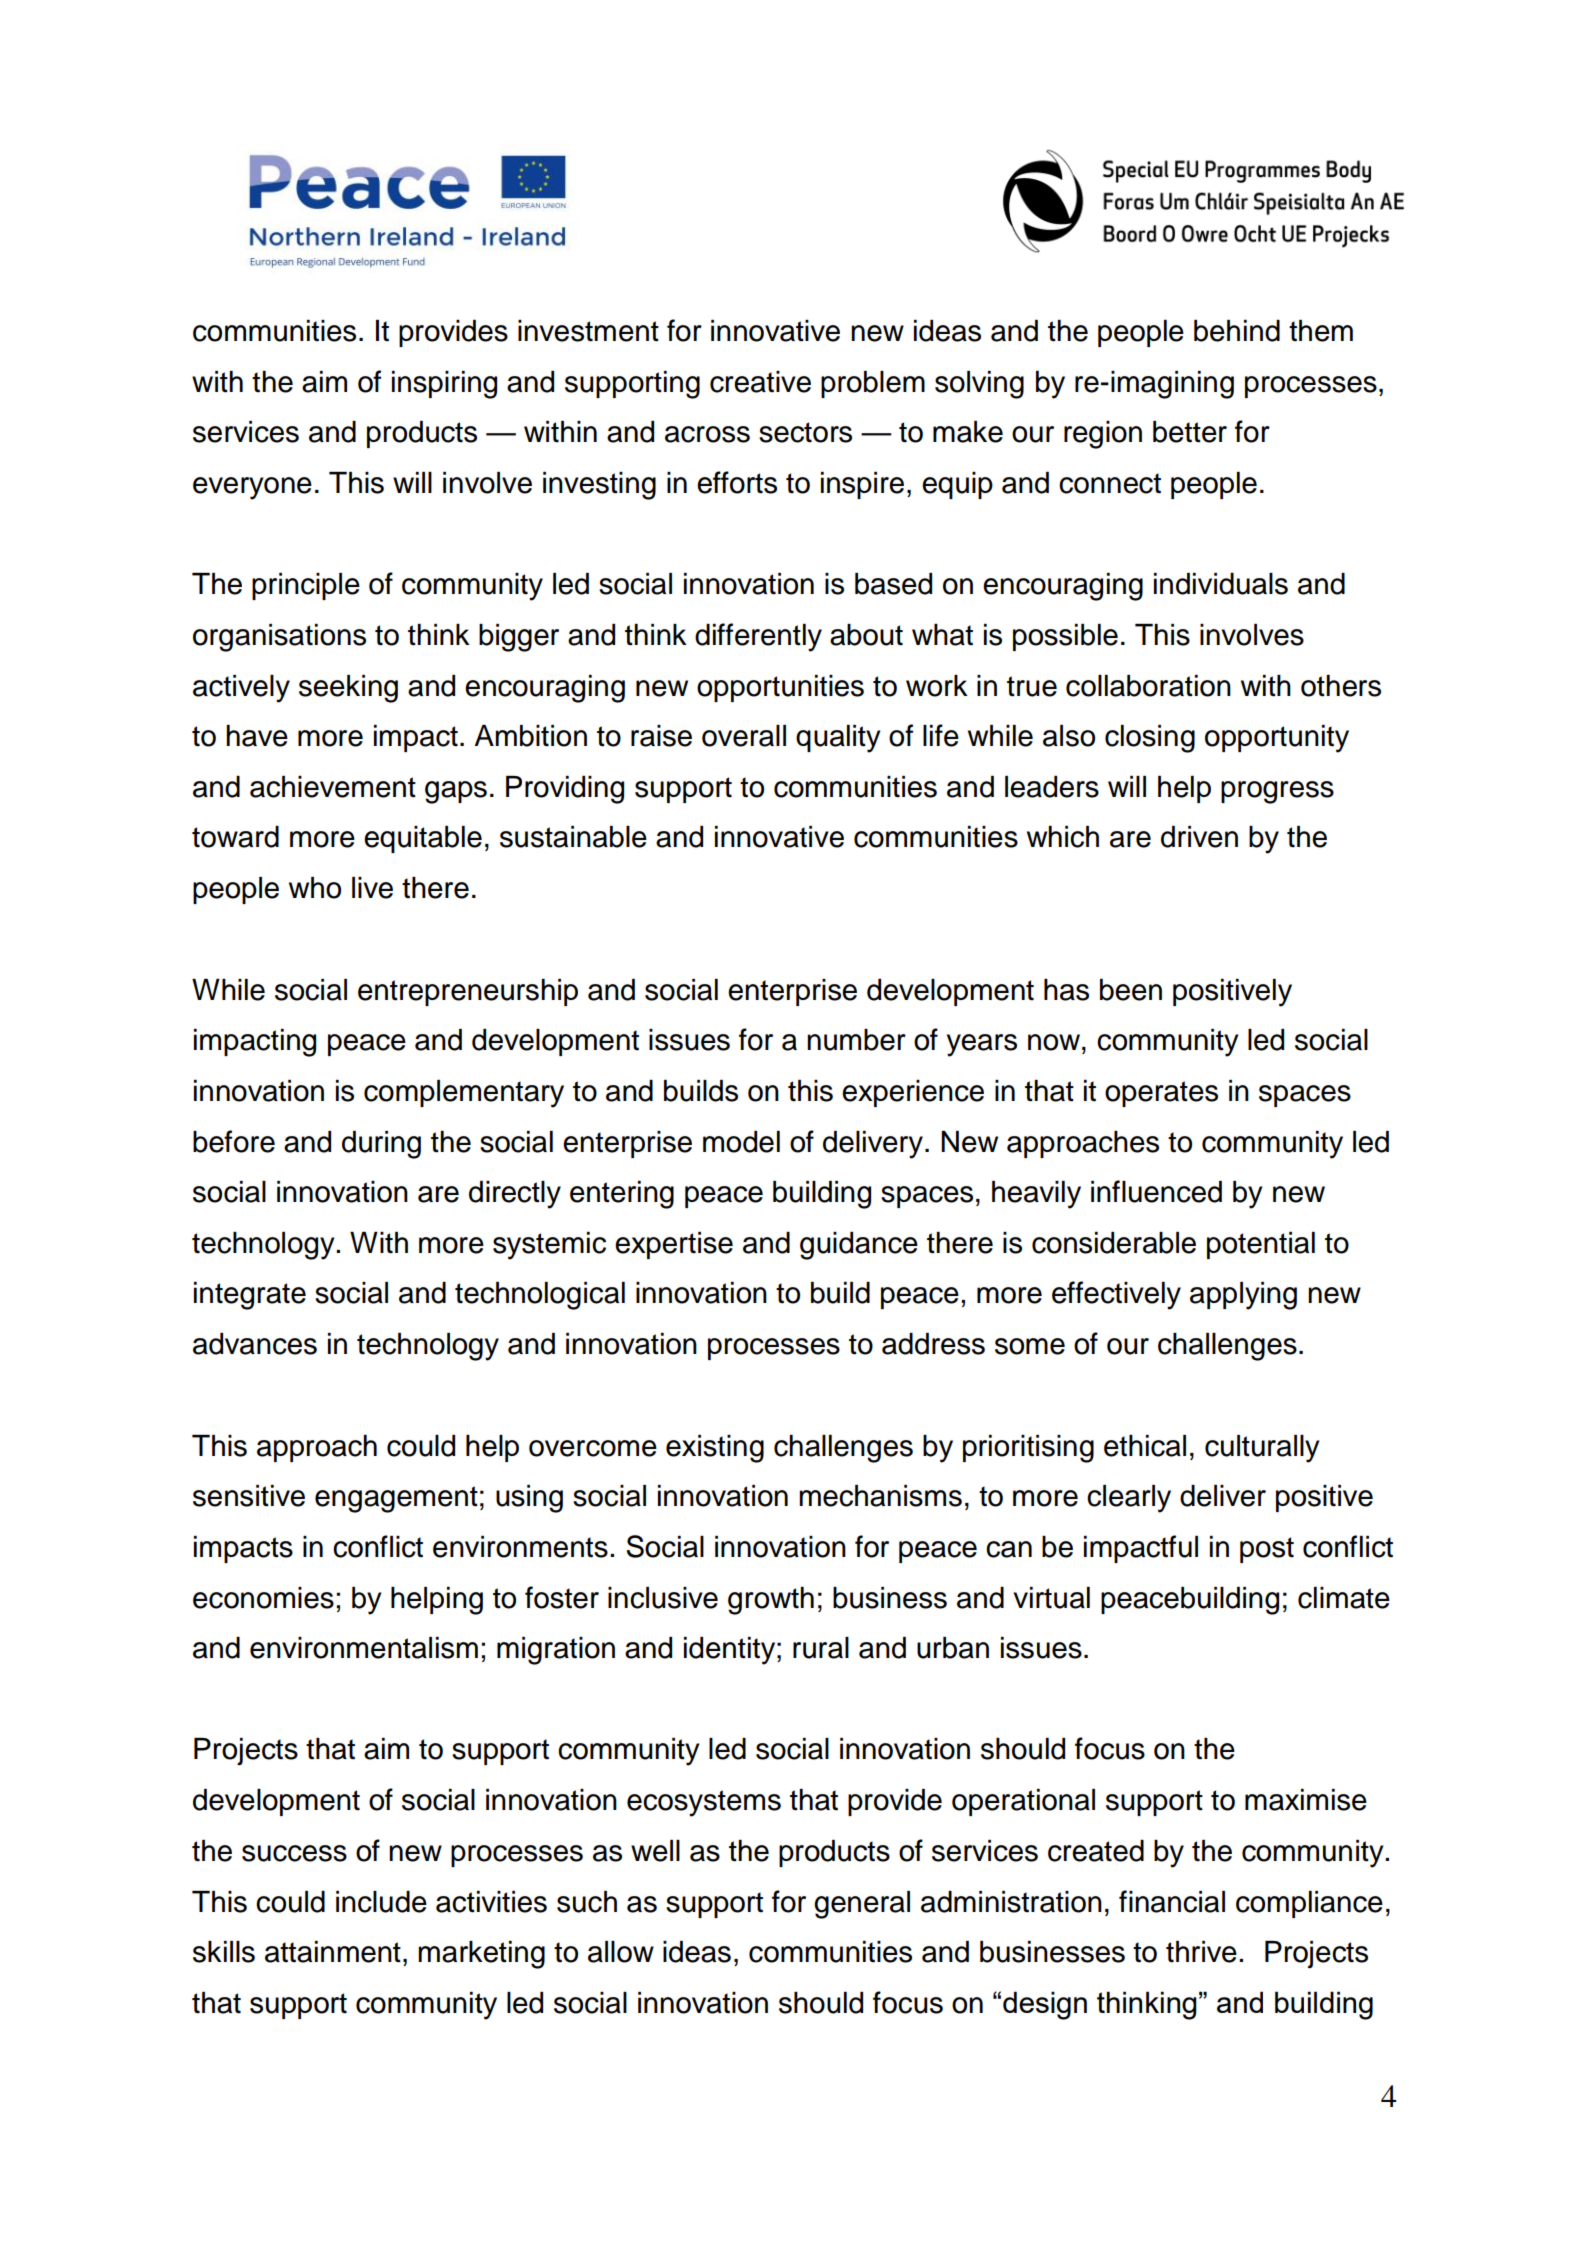 This image has height=2248, width=1589. I want to click on culturally, so click(1262, 1449).
